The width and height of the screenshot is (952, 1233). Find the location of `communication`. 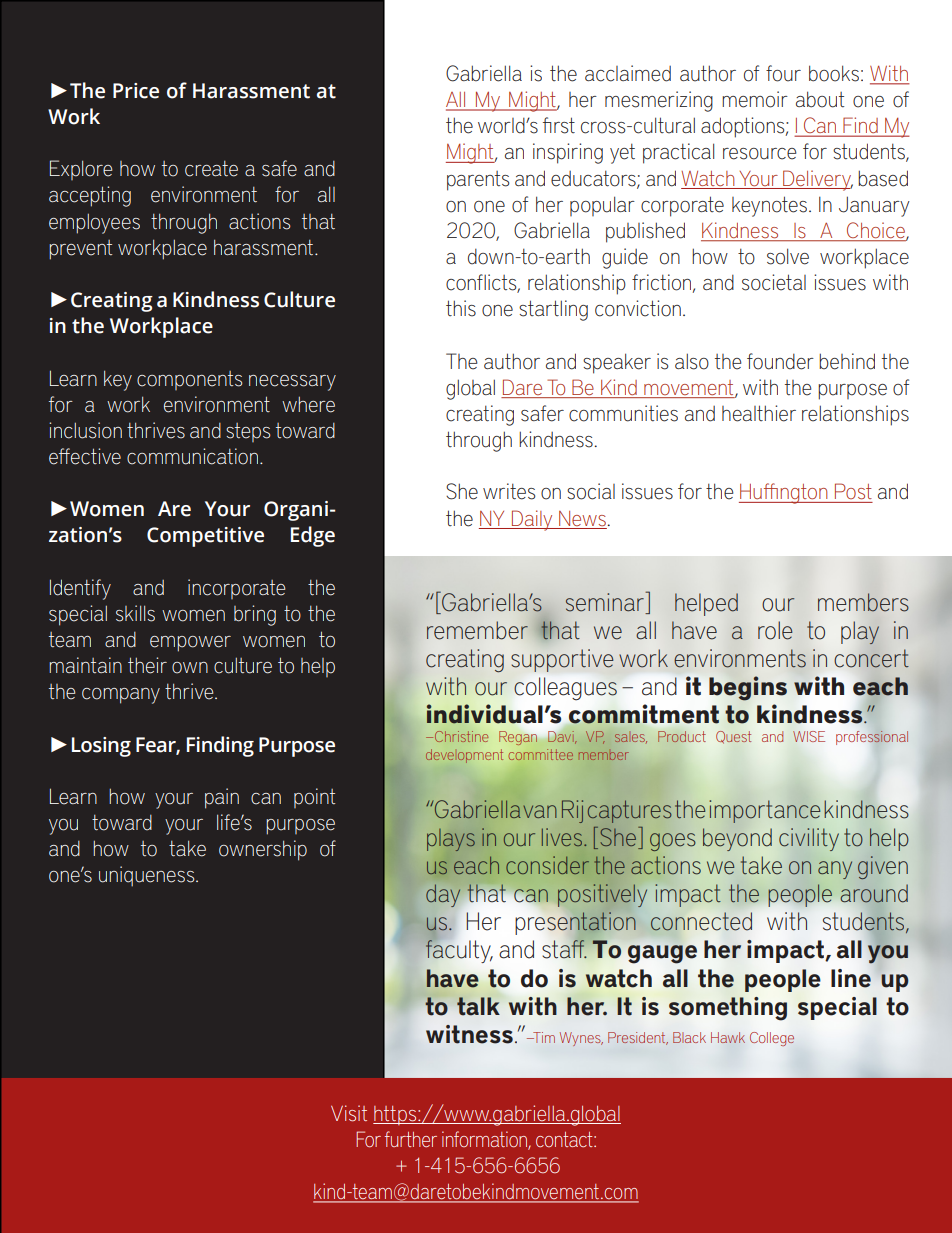

communication is located at coordinates (194, 456).
